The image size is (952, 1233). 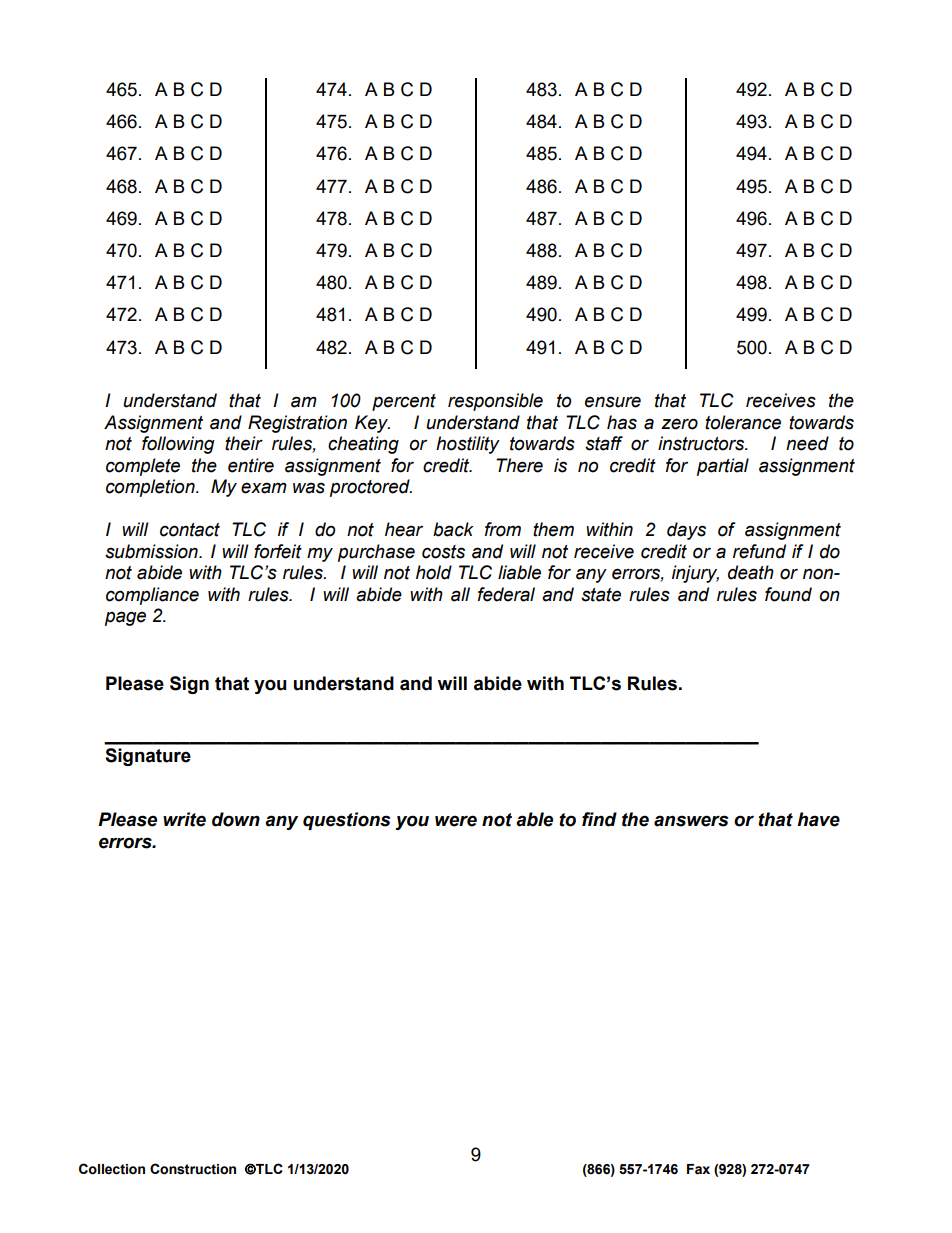 What do you see at coordinates (743, 422) in the screenshot?
I see `tolerance` at bounding box center [743, 422].
